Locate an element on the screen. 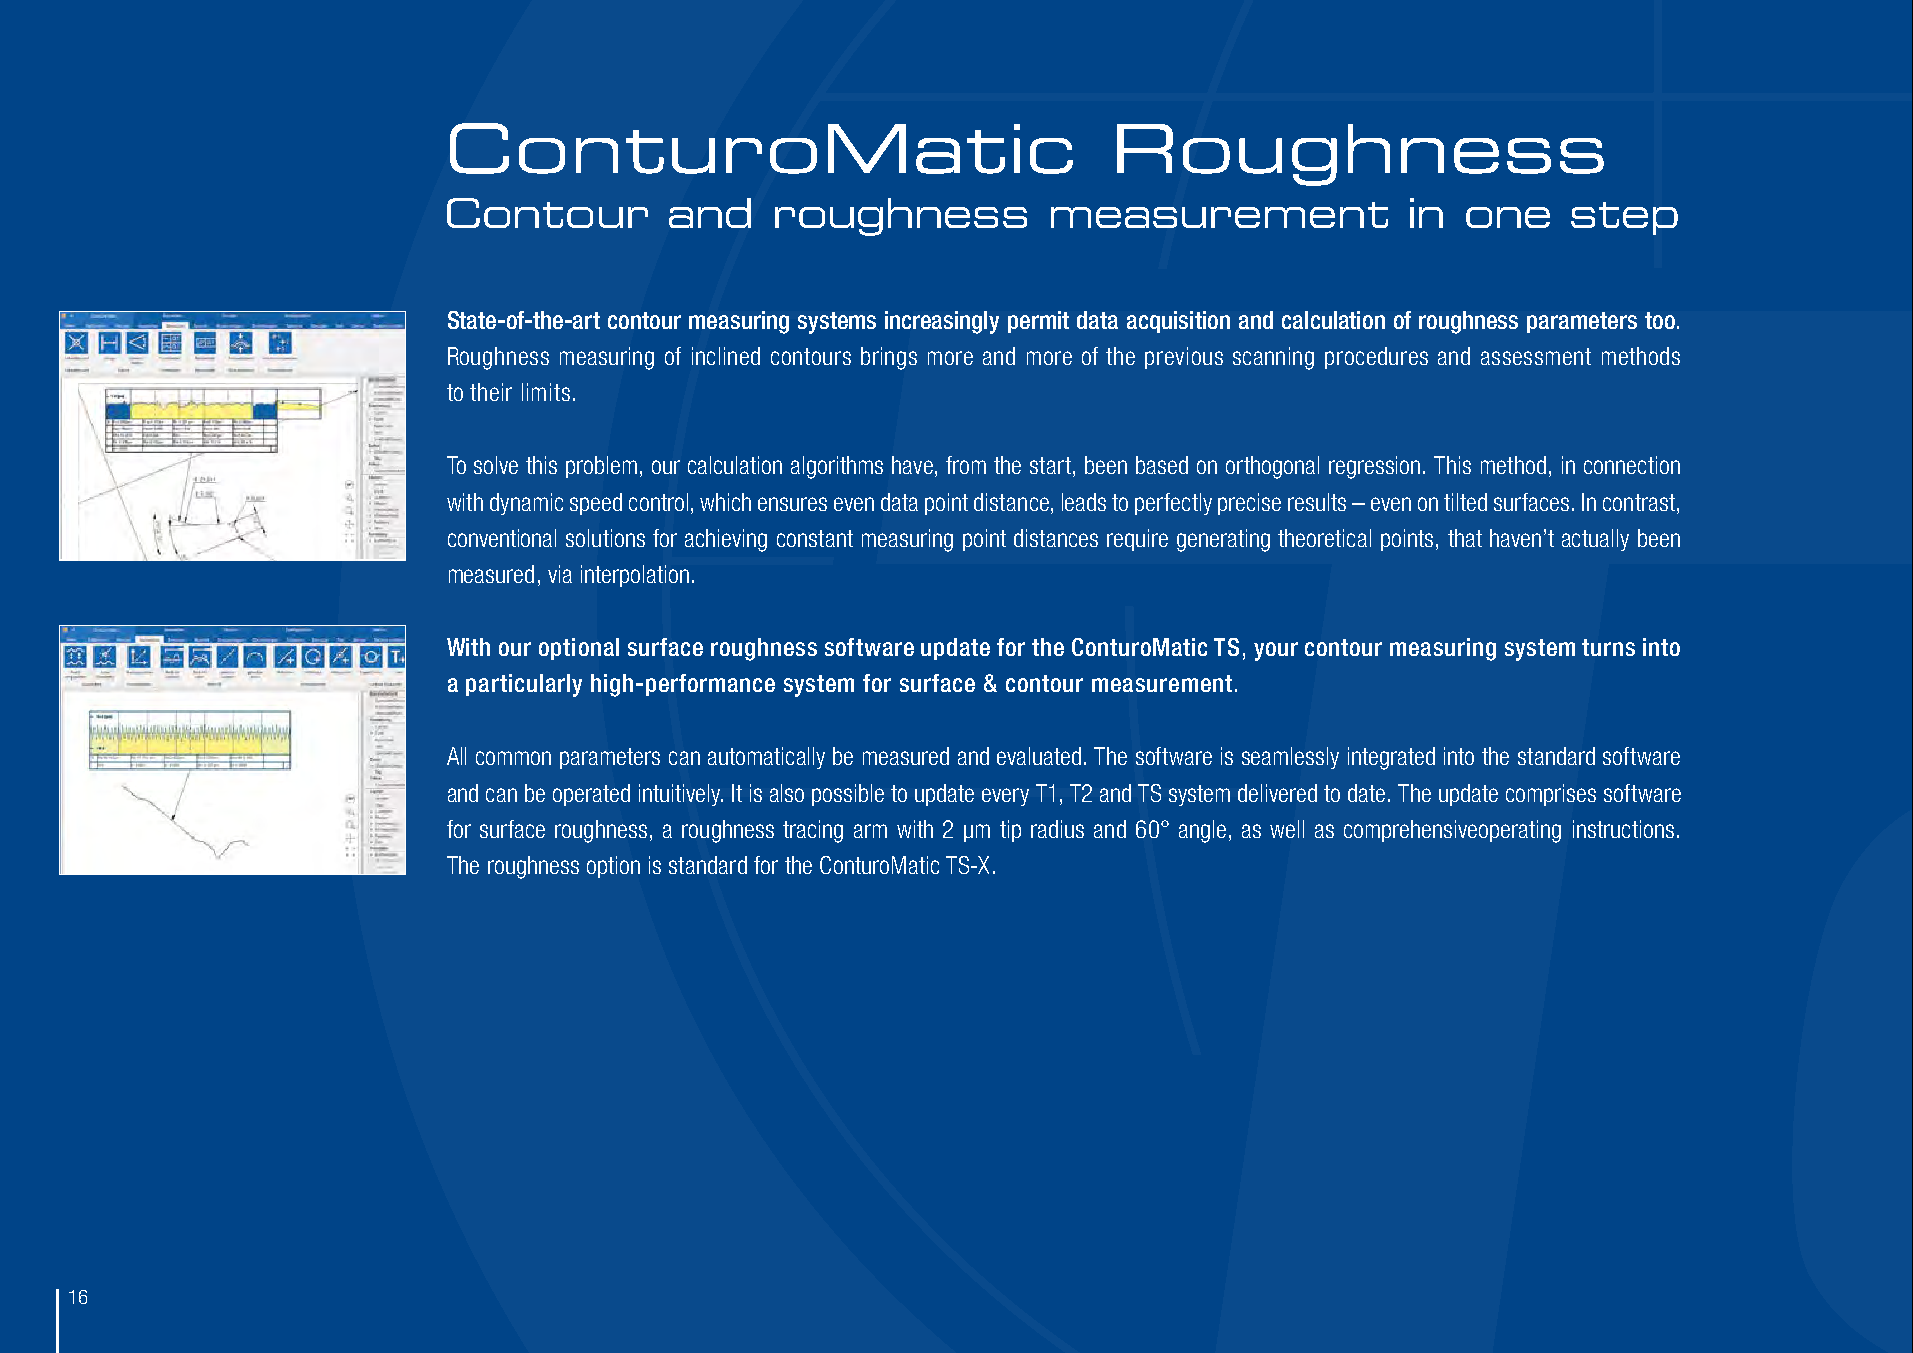 This screenshot has width=1913, height=1353. permit is located at coordinates (1038, 322).
